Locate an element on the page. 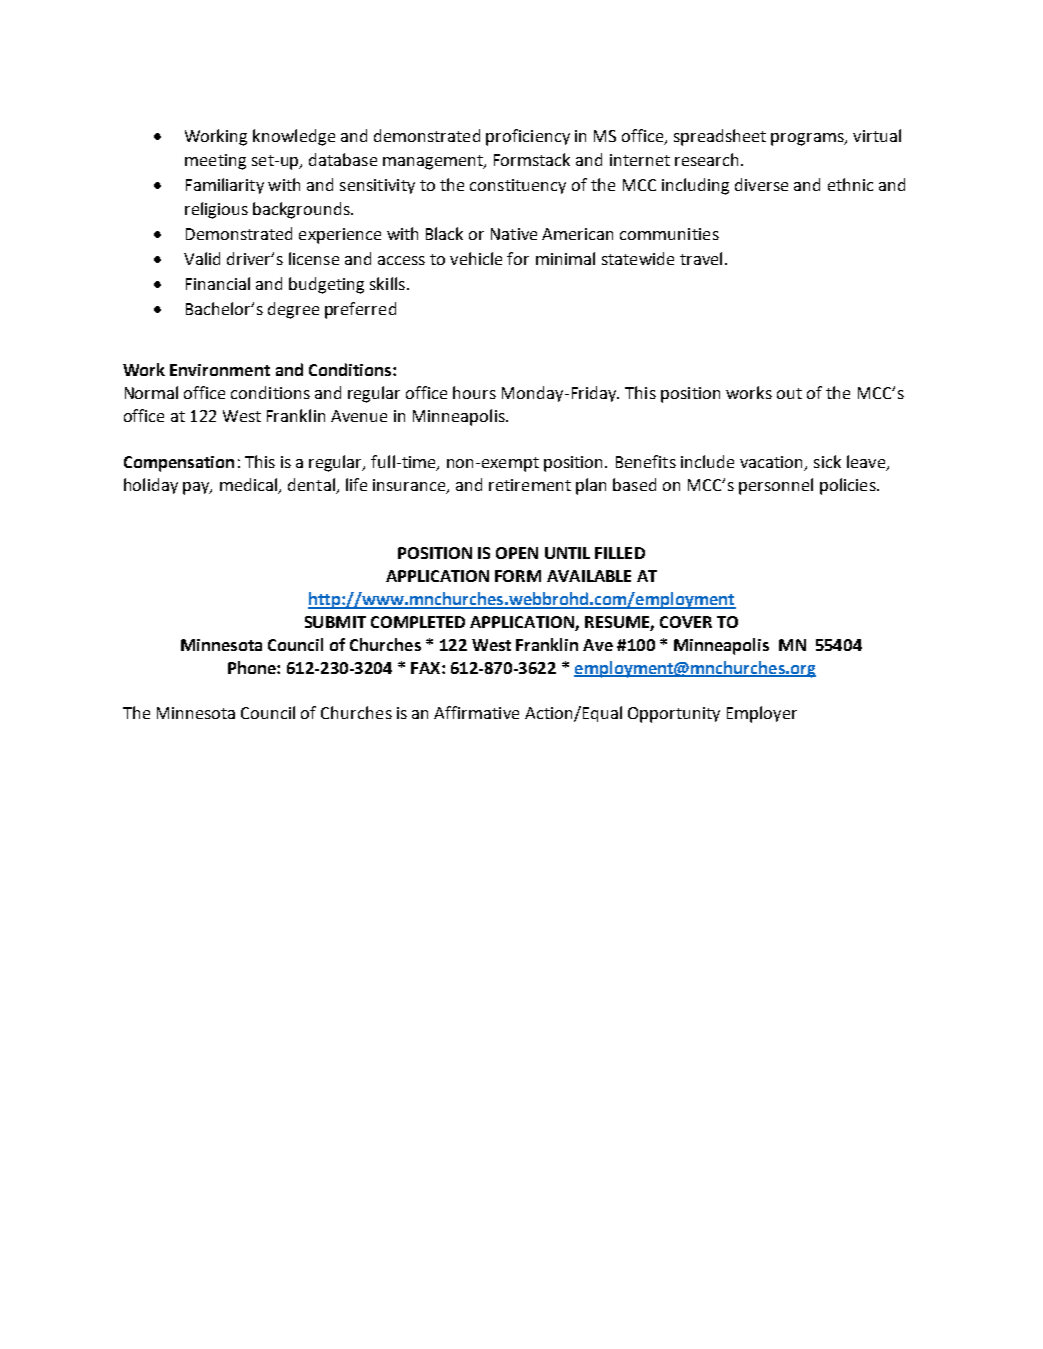  out is located at coordinates (789, 393).
